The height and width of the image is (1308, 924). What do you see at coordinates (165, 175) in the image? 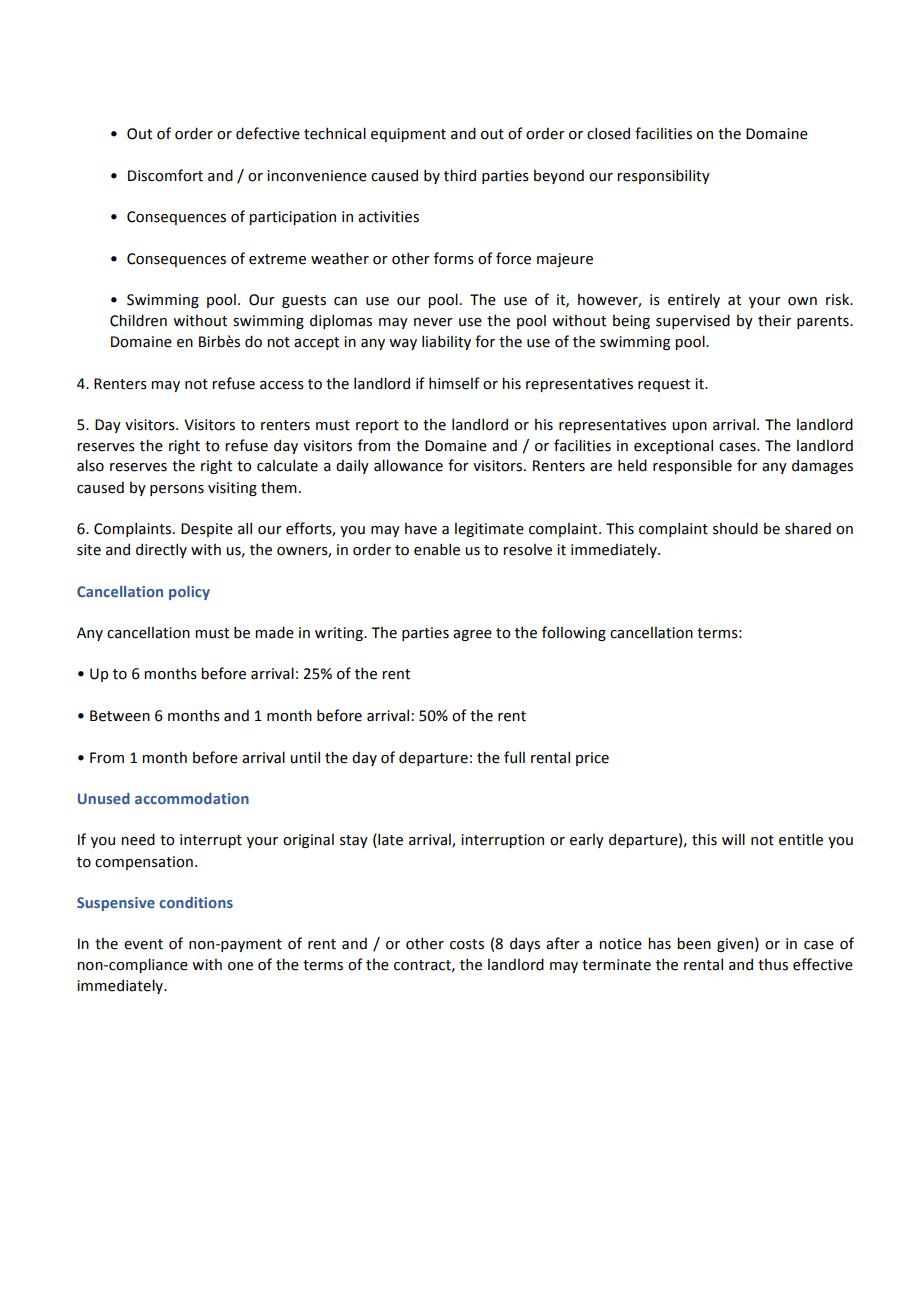
I see `Discomfort` at bounding box center [165, 175].
